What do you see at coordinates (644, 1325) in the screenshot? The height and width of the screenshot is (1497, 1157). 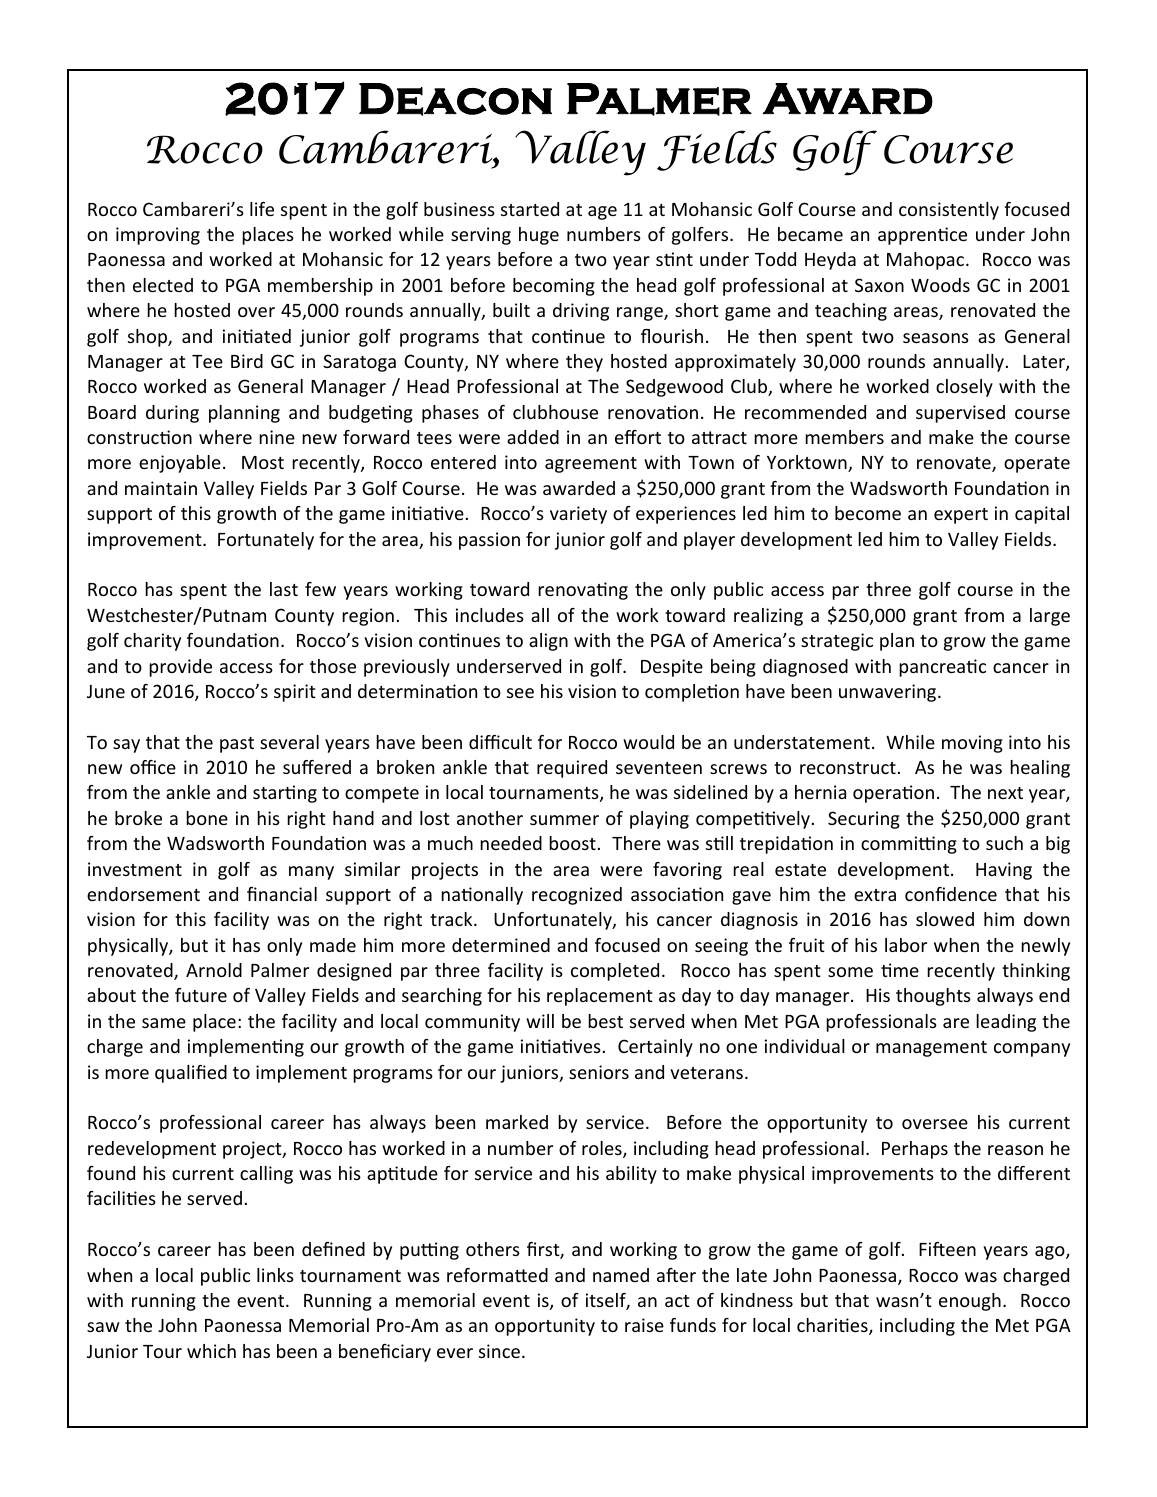 I see `raise` at bounding box center [644, 1325].
